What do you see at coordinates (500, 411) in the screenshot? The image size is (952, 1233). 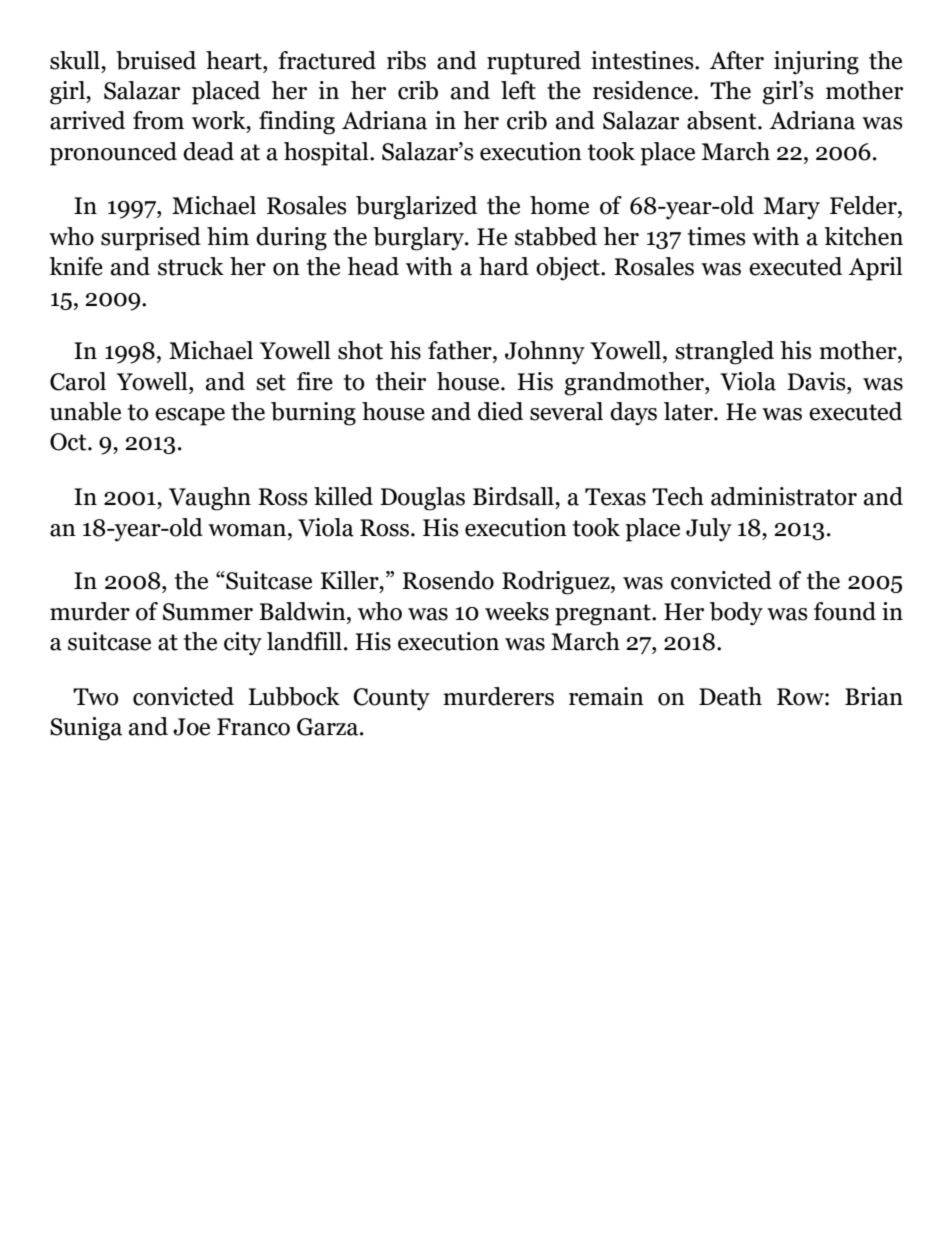 I see `died` at bounding box center [500, 411].
